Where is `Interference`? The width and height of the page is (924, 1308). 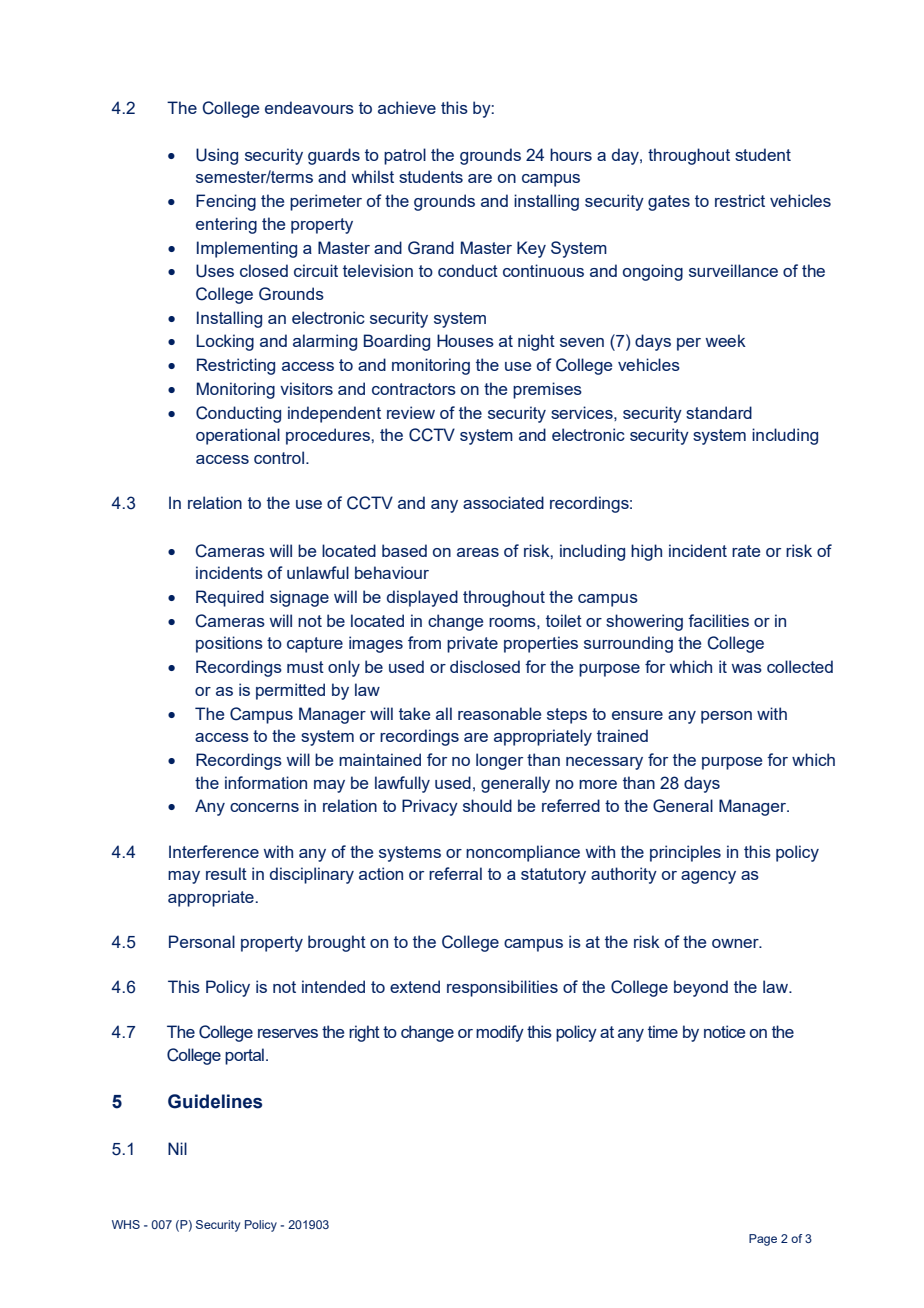
Interference is located at coordinates (214, 851).
